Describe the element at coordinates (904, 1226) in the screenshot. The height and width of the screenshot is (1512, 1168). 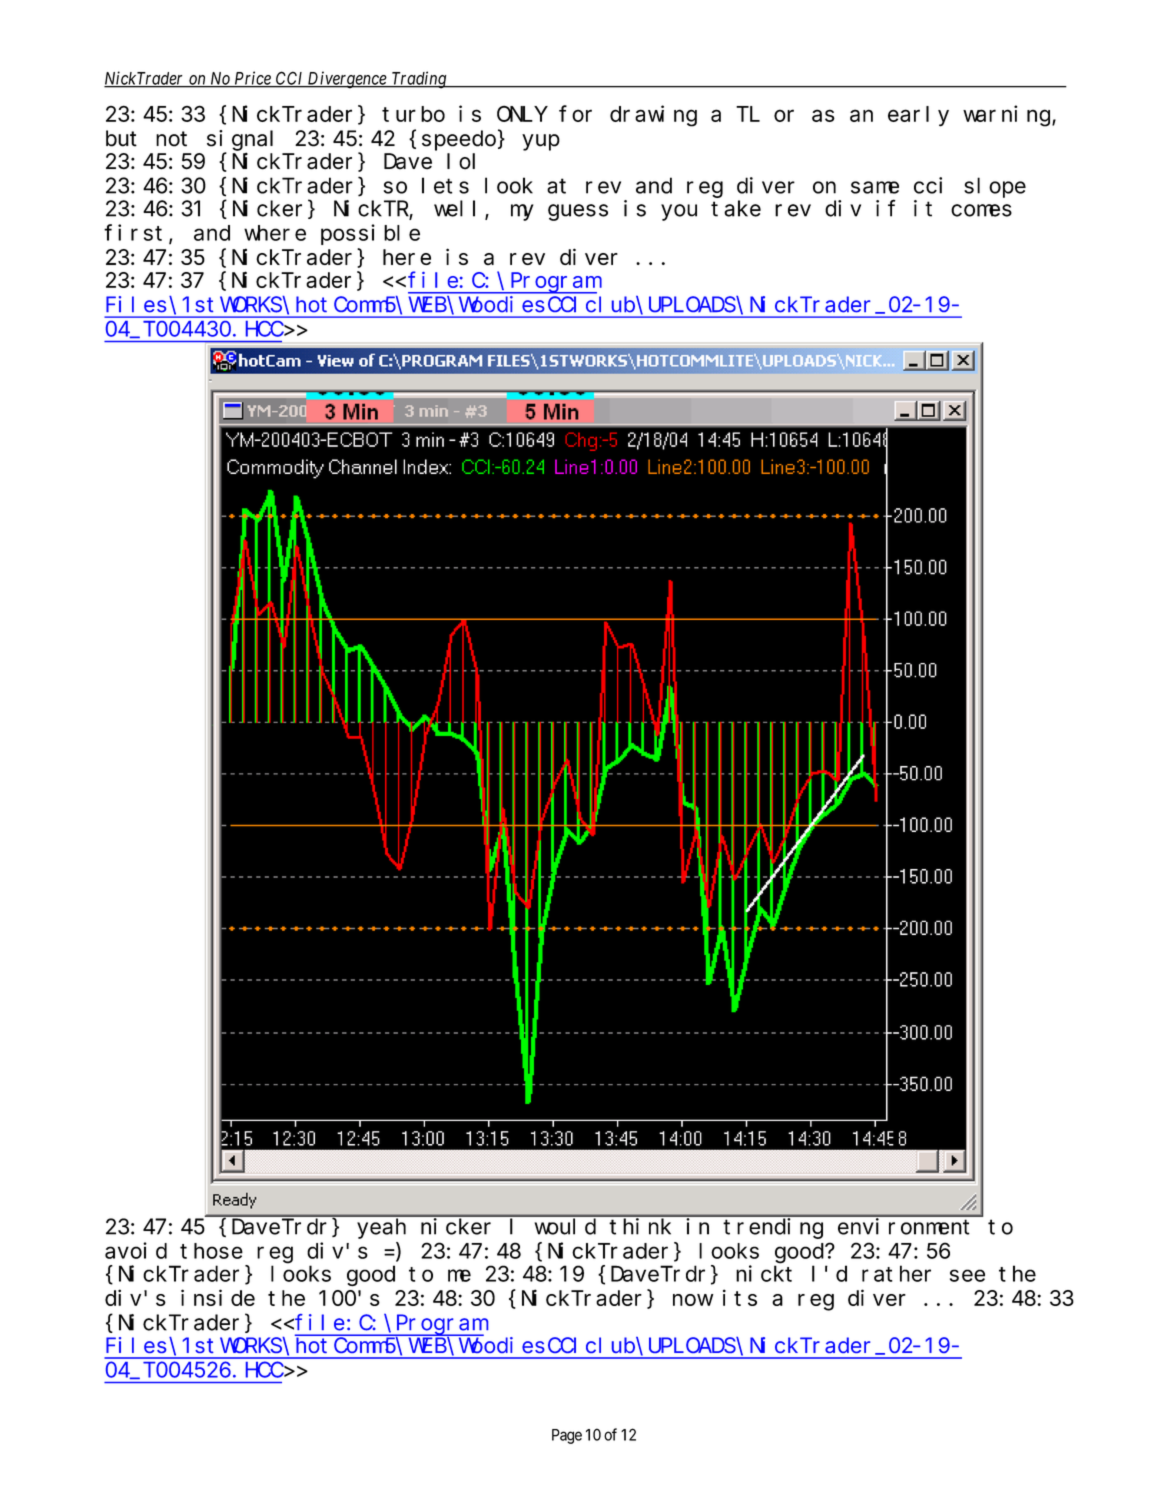
I see `environment` at that location.
